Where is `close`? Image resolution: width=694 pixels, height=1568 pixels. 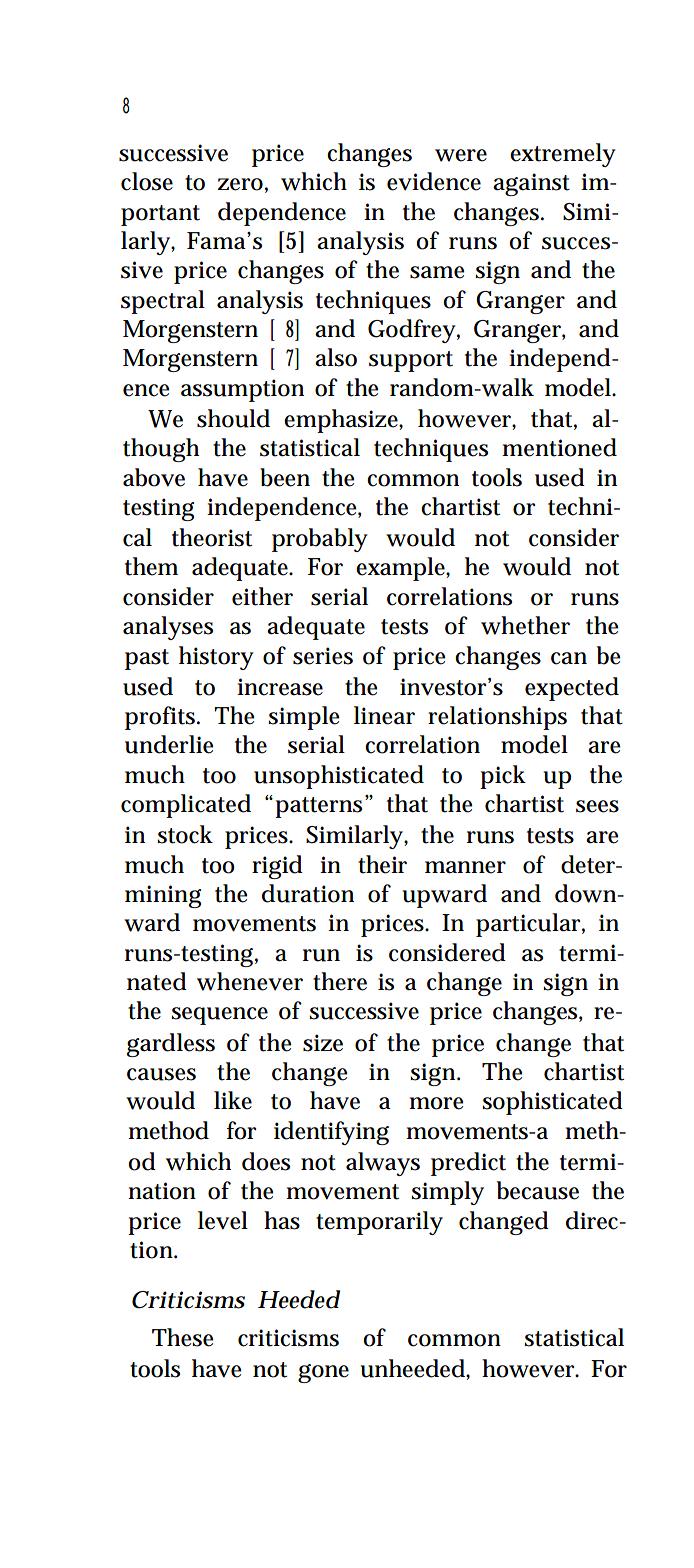 close is located at coordinates (147, 181).
